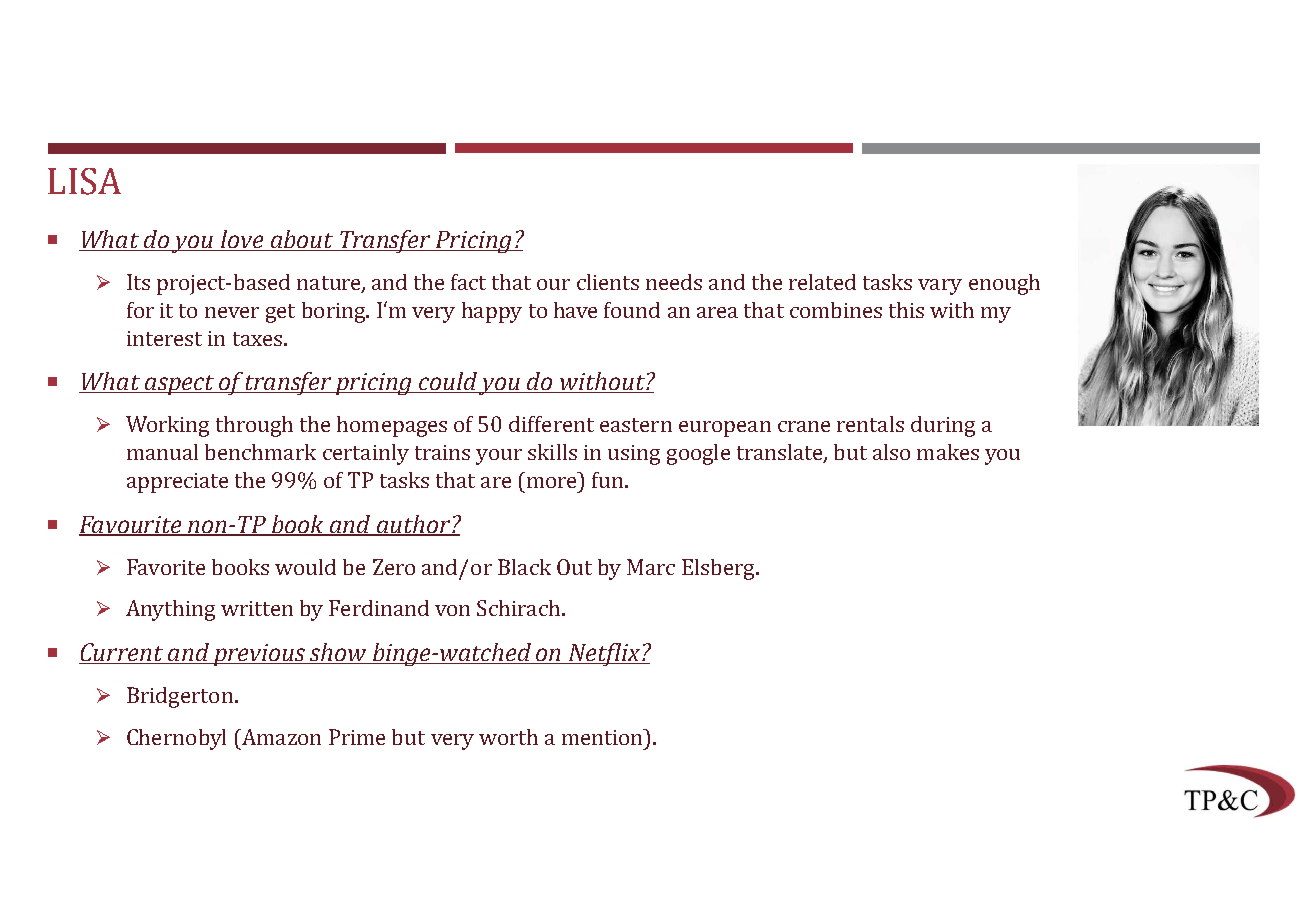  What do you see at coordinates (180, 385) in the screenshot?
I see `aspect` at bounding box center [180, 385].
